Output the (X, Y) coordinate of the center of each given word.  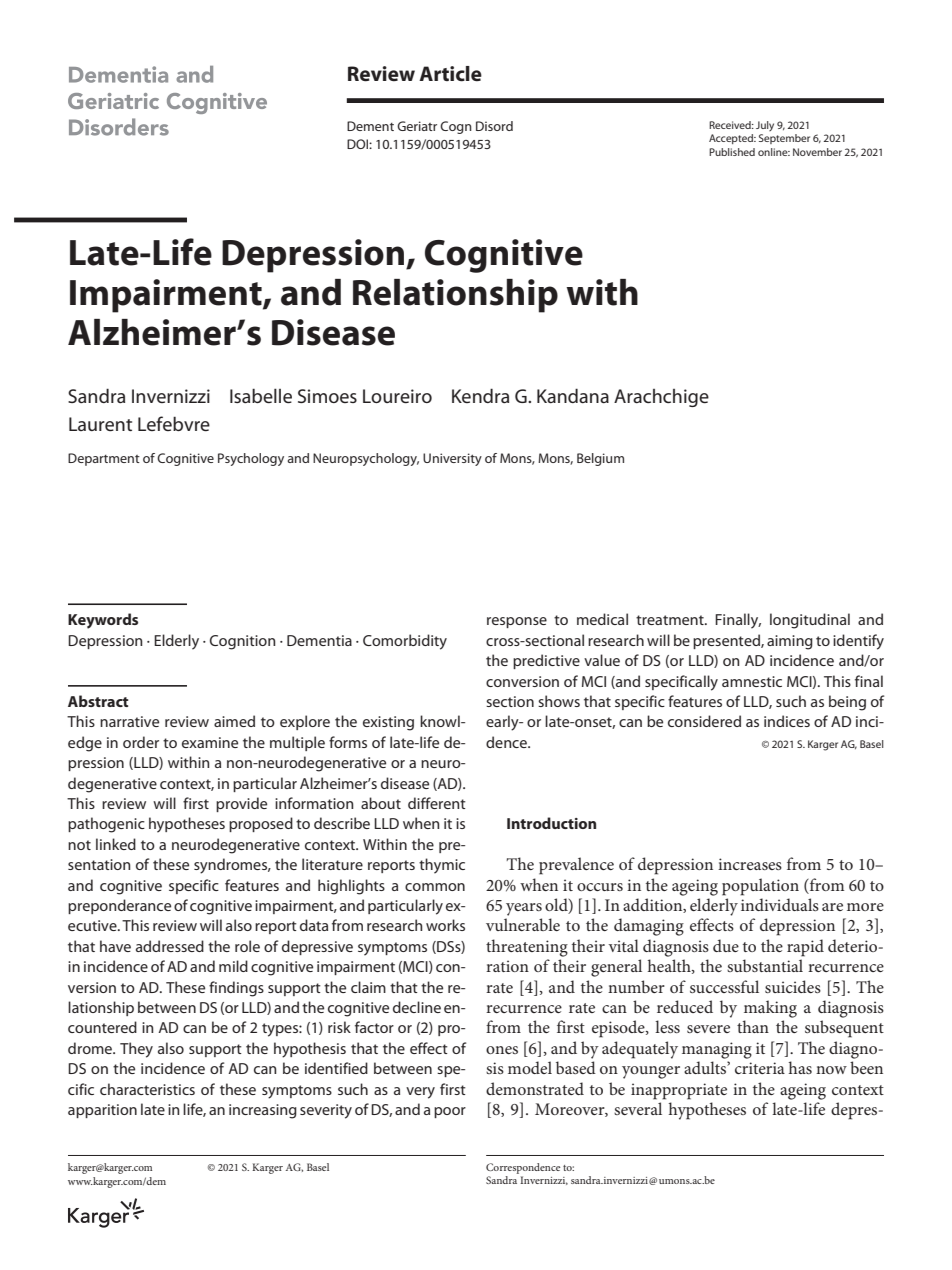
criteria (760, 1068)
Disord (494, 126)
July (765, 126)
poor (450, 1112)
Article (450, 74)
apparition (102, 1111)
